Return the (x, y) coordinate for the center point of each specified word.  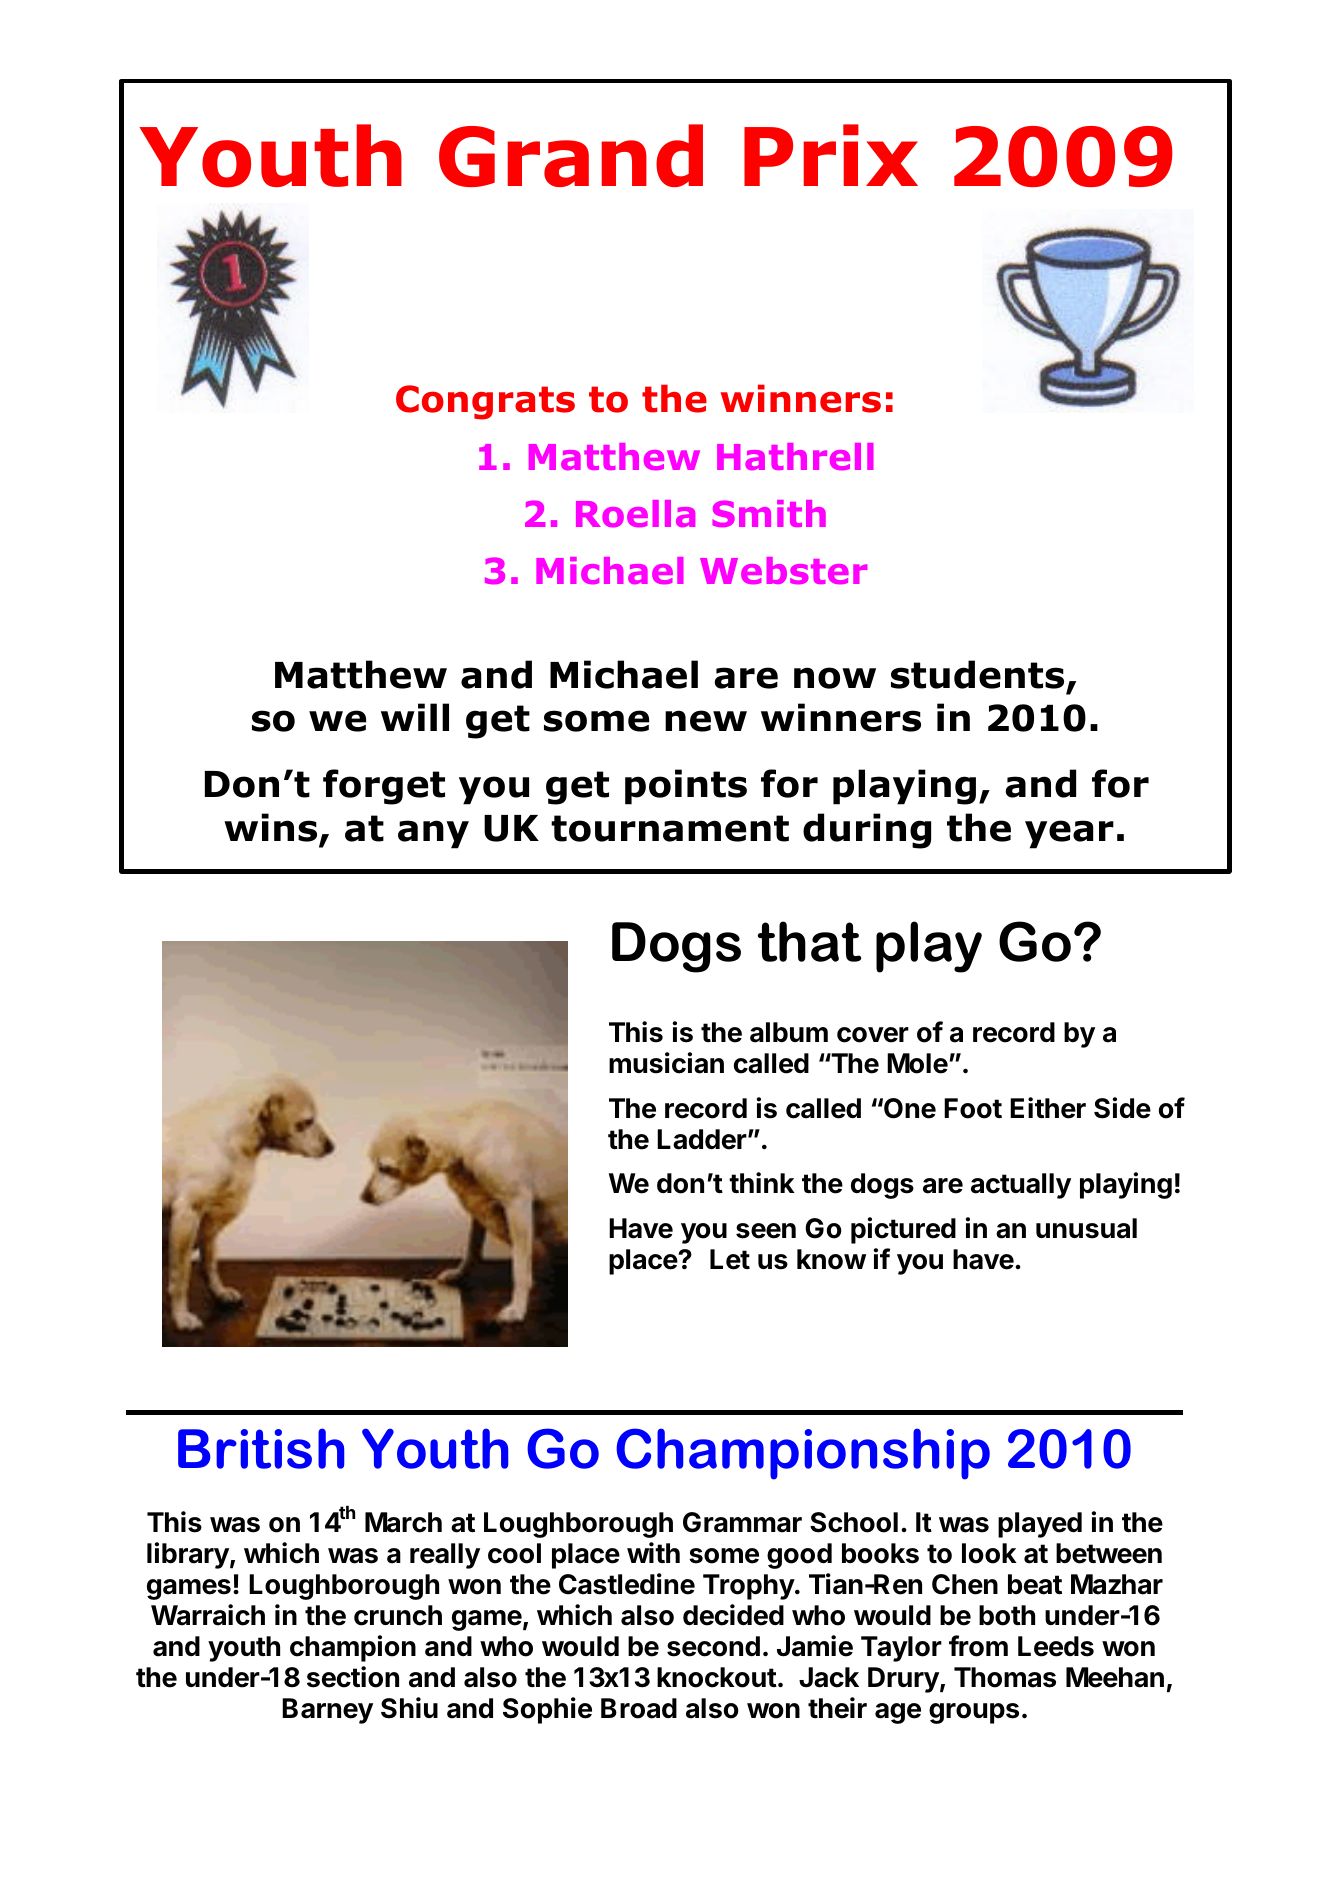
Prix (831, 155)
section (353, 1677)
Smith (769, 513)
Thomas (1005, 1677)
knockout (717, 1677)
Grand (571, 155)
